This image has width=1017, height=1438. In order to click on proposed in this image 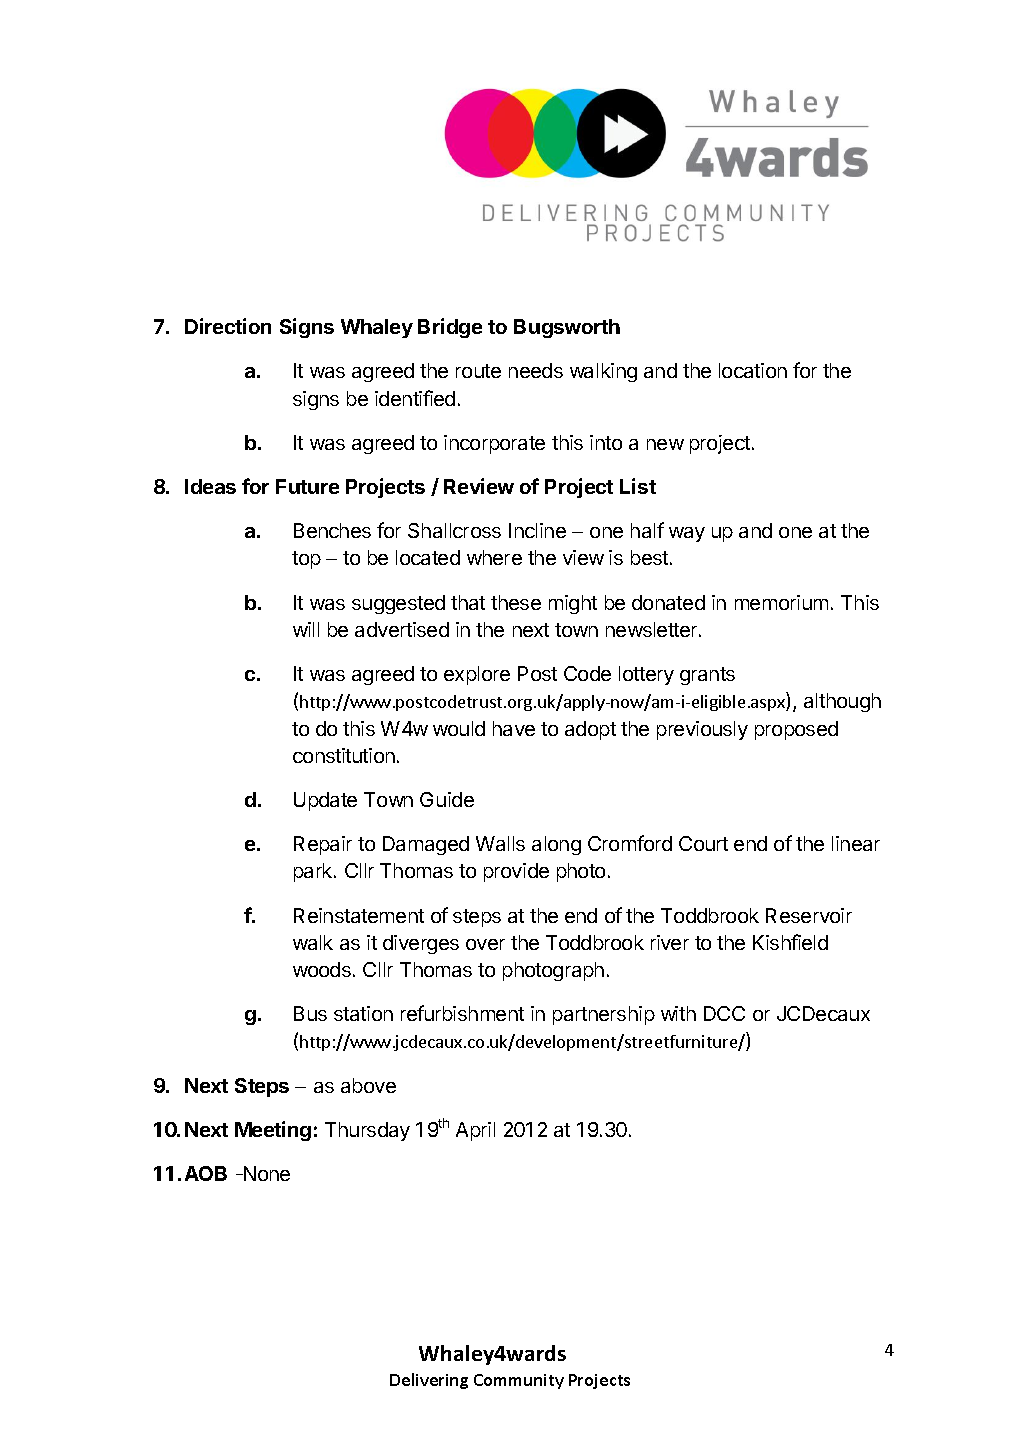, I will do `click(796, 730)`.
